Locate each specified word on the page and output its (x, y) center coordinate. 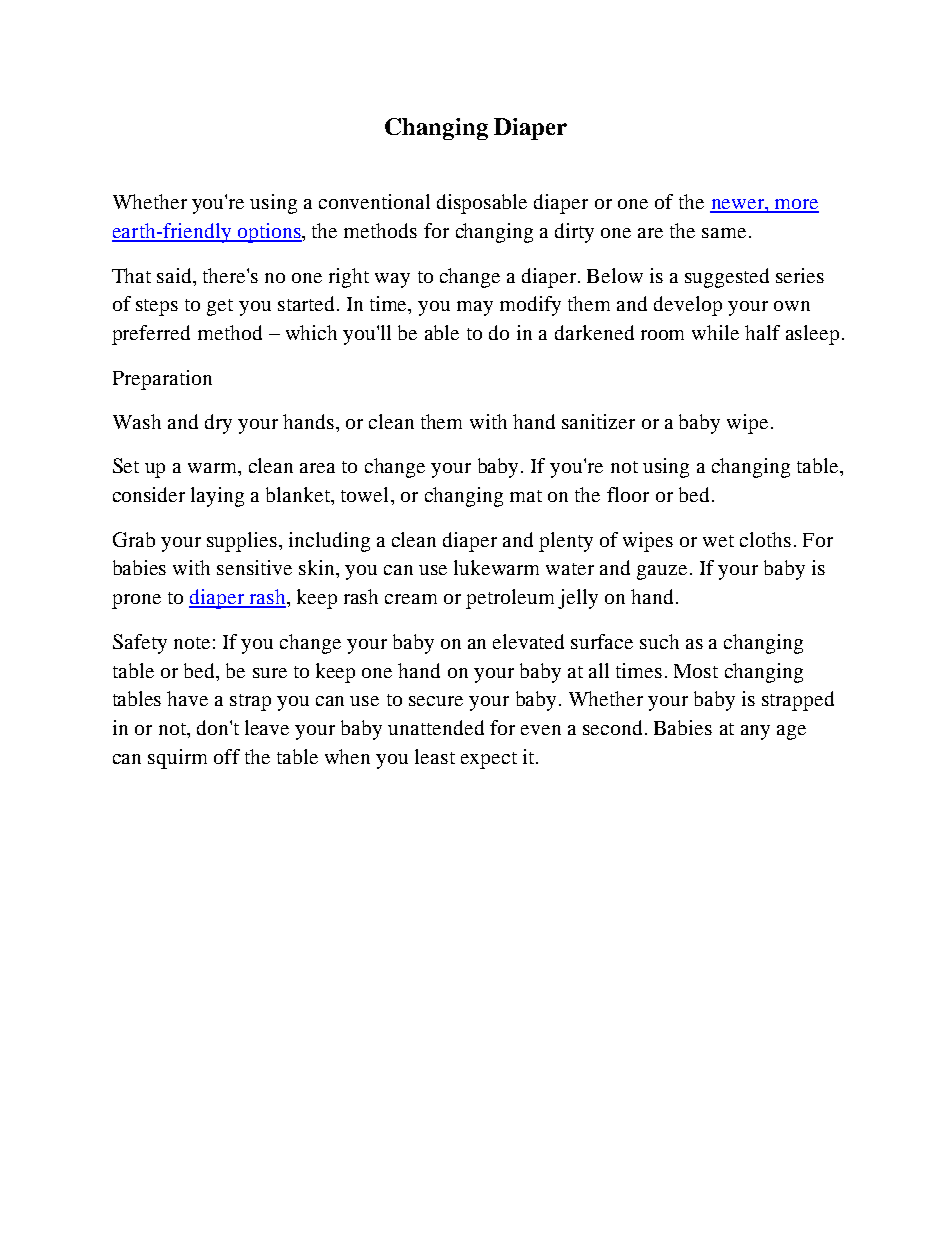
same (724, 233)
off (227, 756)
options (269, 233)
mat (526, 496)
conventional (374, 201)
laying (217, 497)
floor (628, 494)
